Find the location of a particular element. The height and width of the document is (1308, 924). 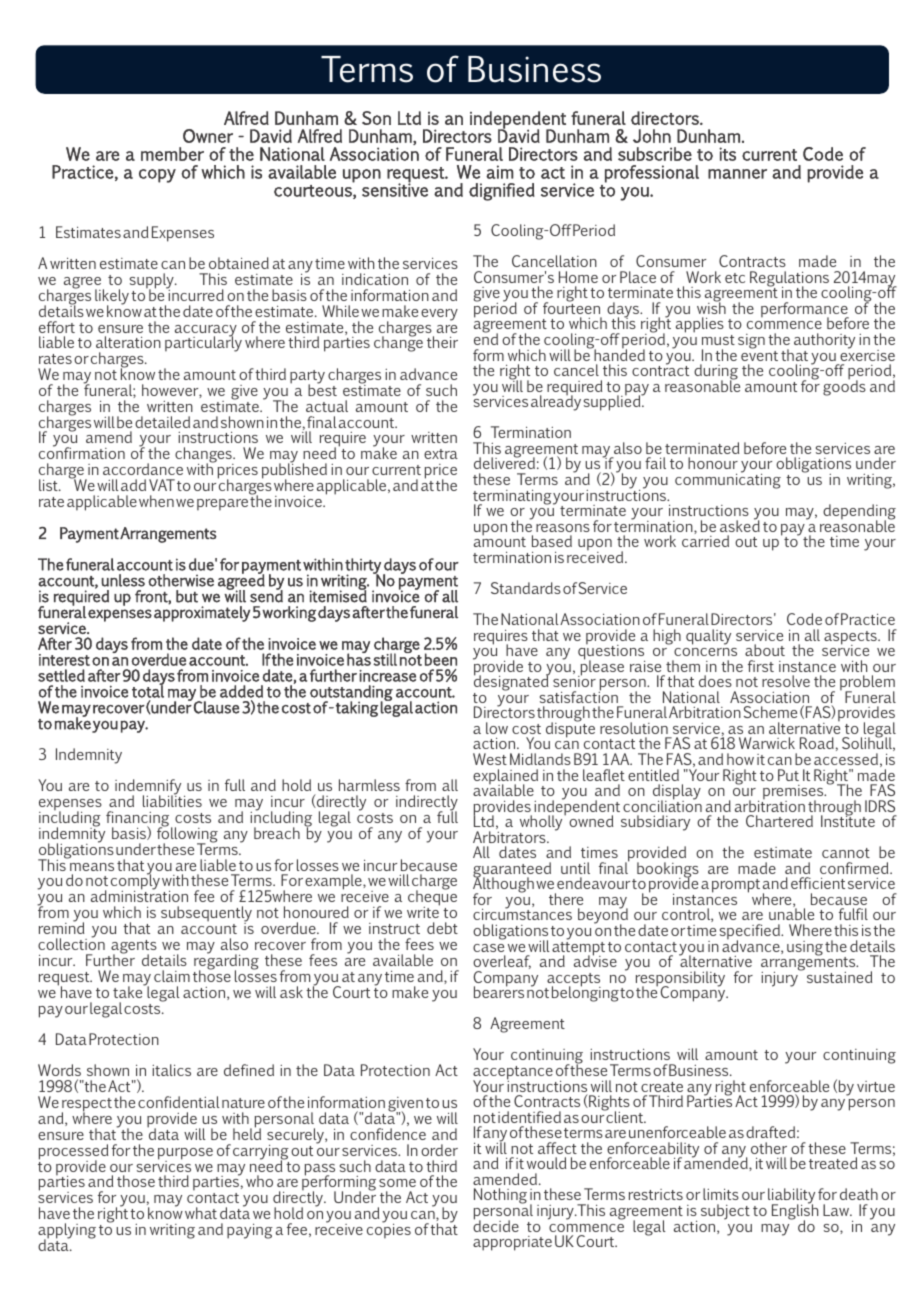

applying is located at coordinates (67, 1232).
